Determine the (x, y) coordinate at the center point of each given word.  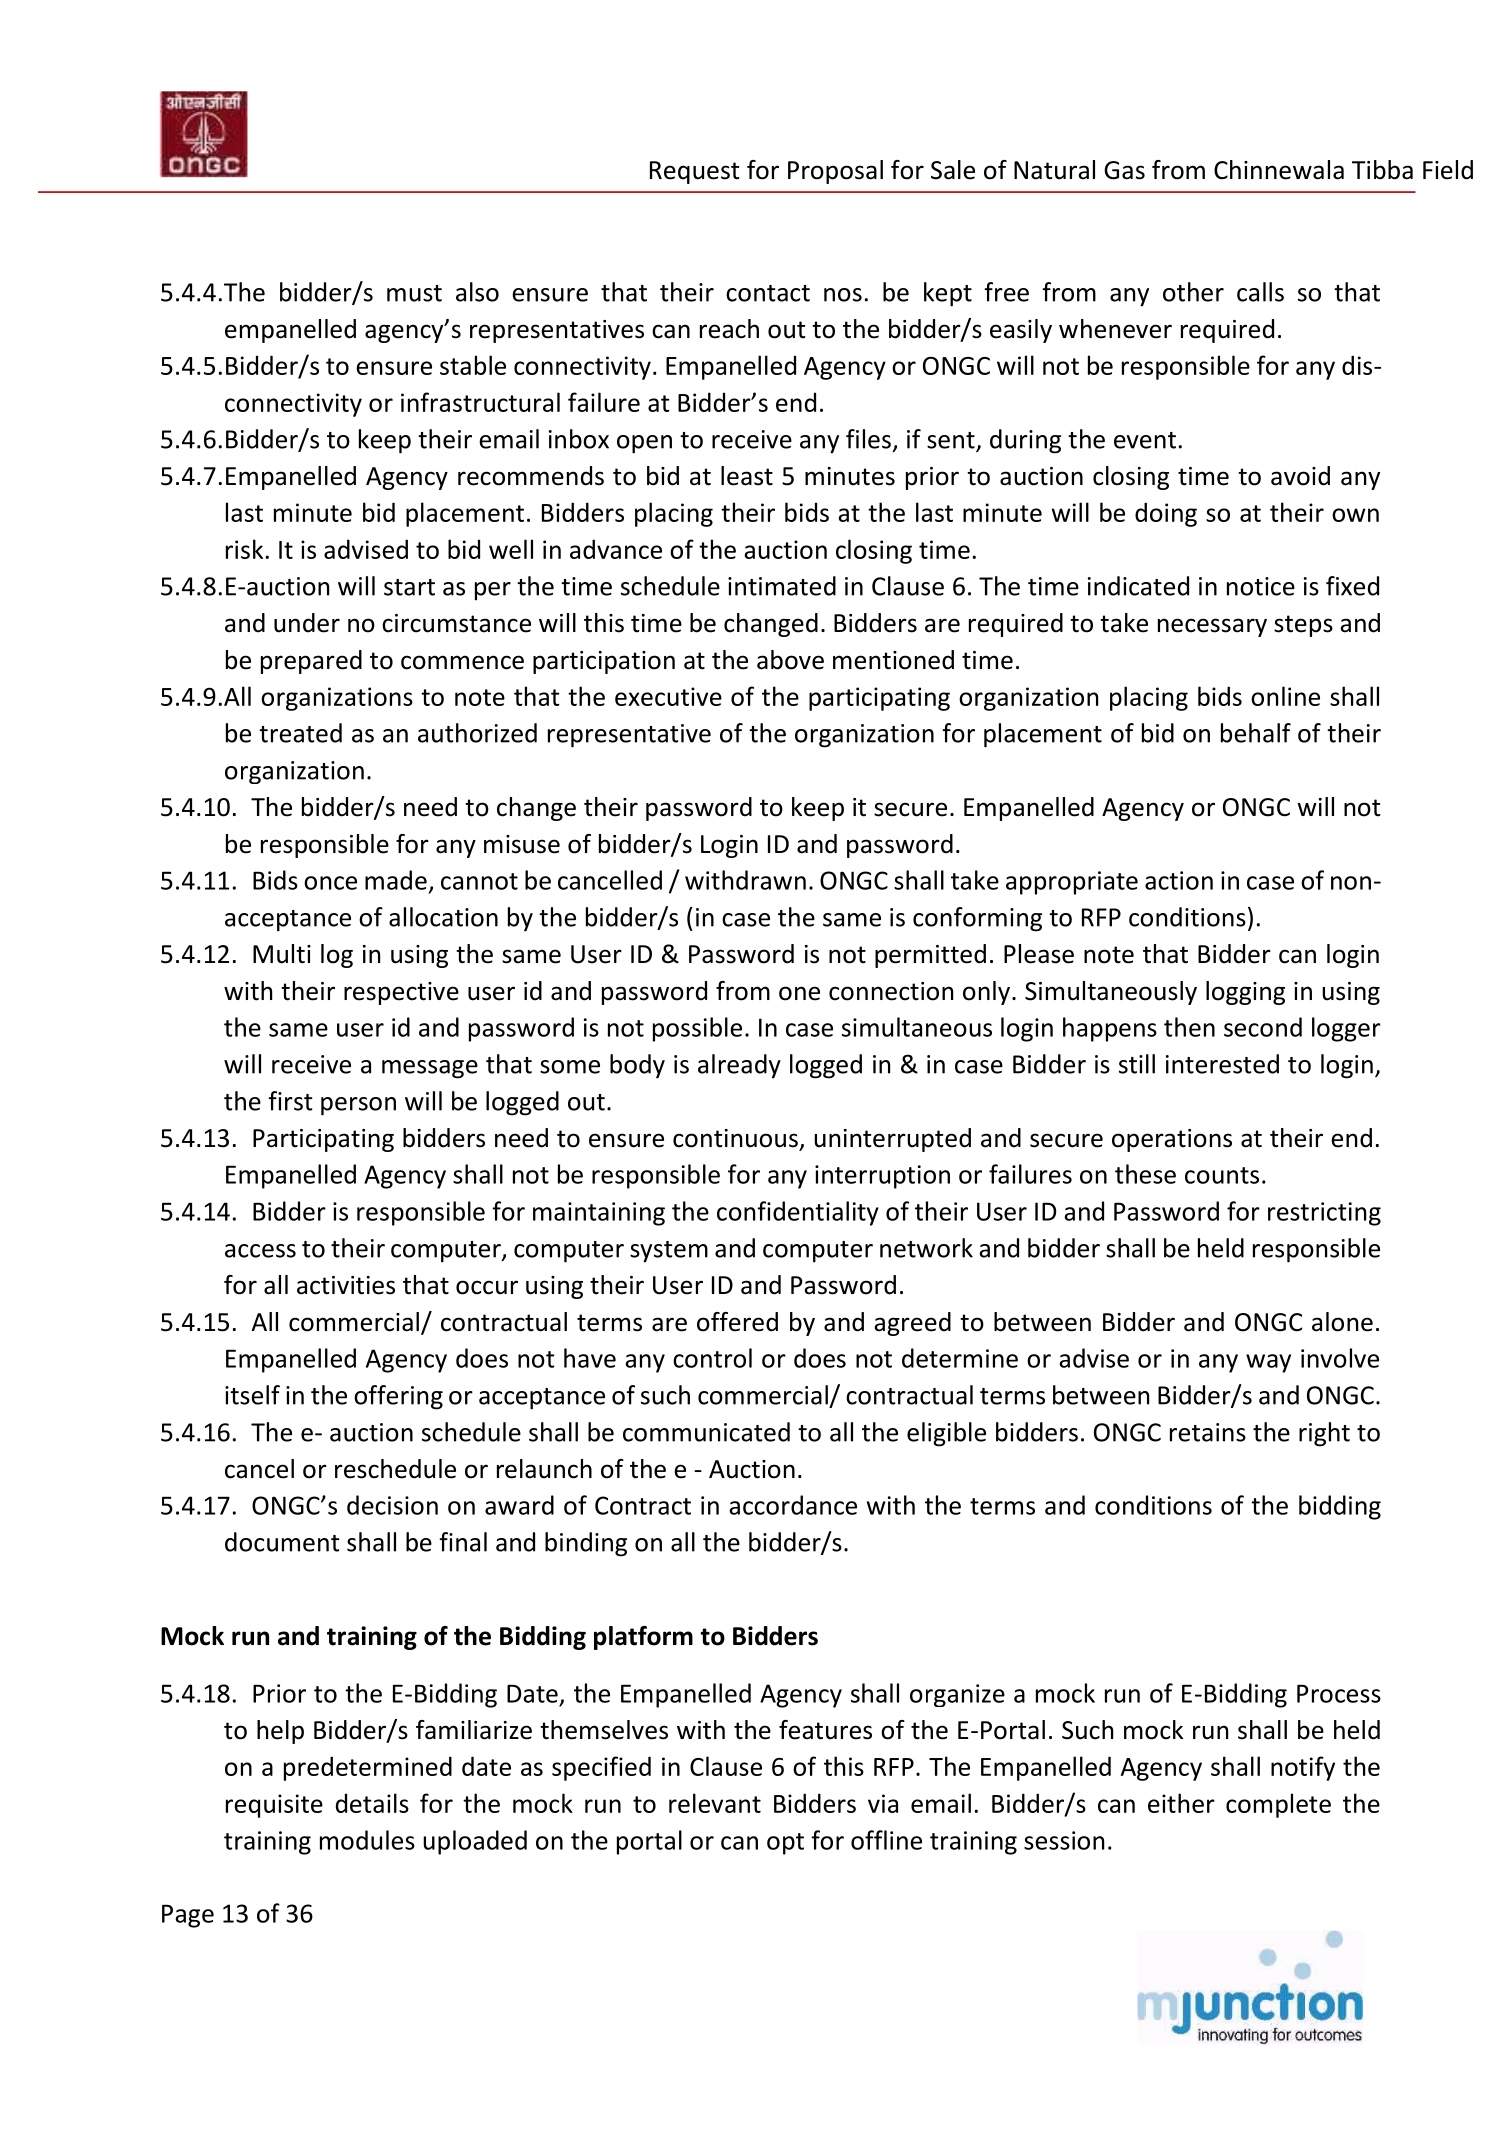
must (414, 293)
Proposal (835, 172)
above (790, 660)
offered (737, 1322)
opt (785, 1844)
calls (1260, 292)
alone (1342, 1322)
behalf (1256, 733)
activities (346, 1285)
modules (367, 1840)
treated (300, 733)
